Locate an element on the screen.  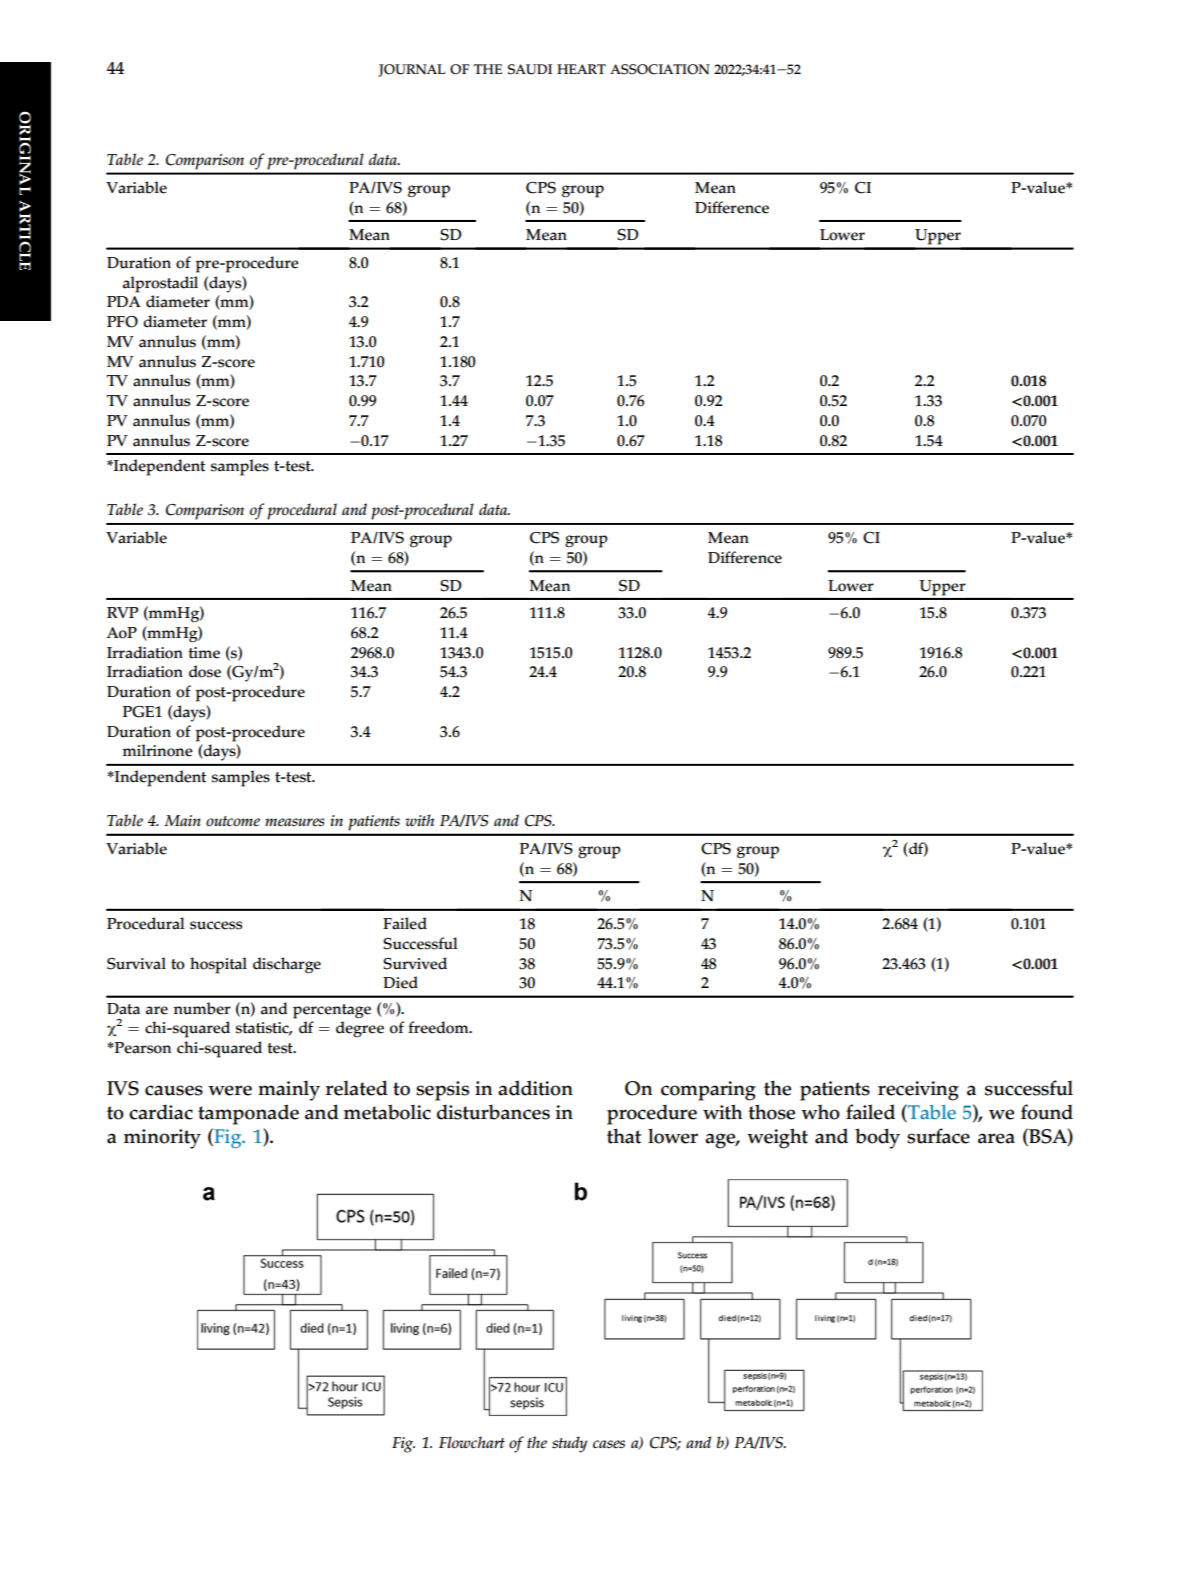
study is located at coordinates (569, 1444).
